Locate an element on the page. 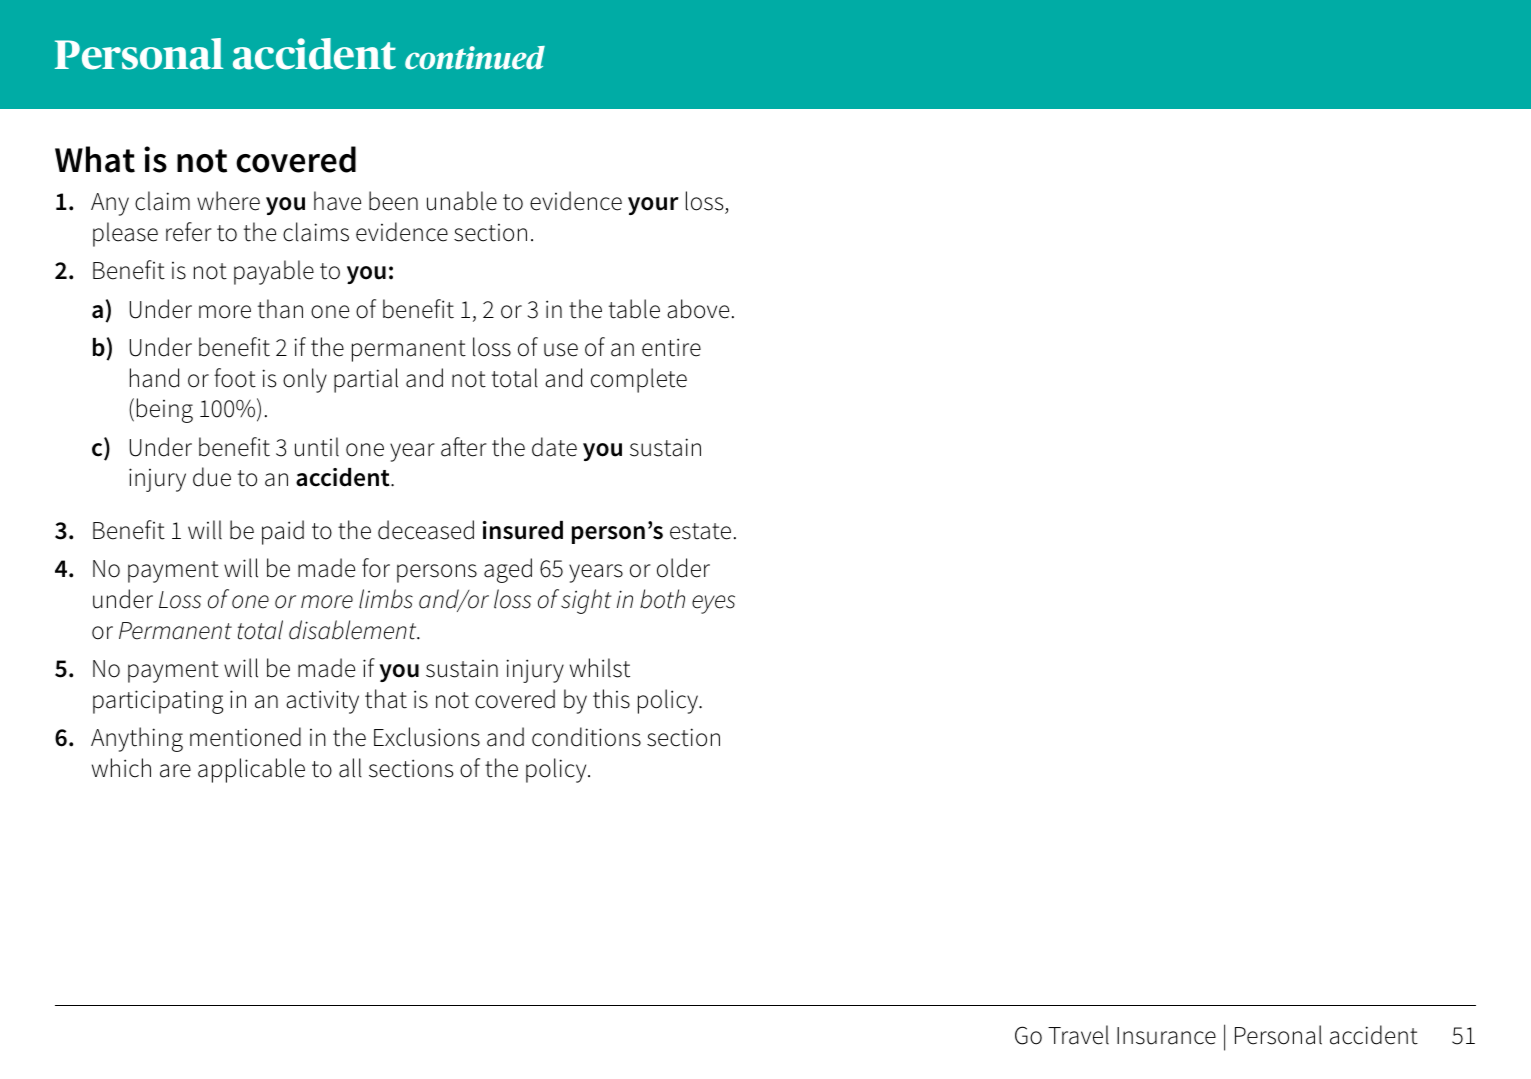  applicable is located at coordinates (251, 770).
